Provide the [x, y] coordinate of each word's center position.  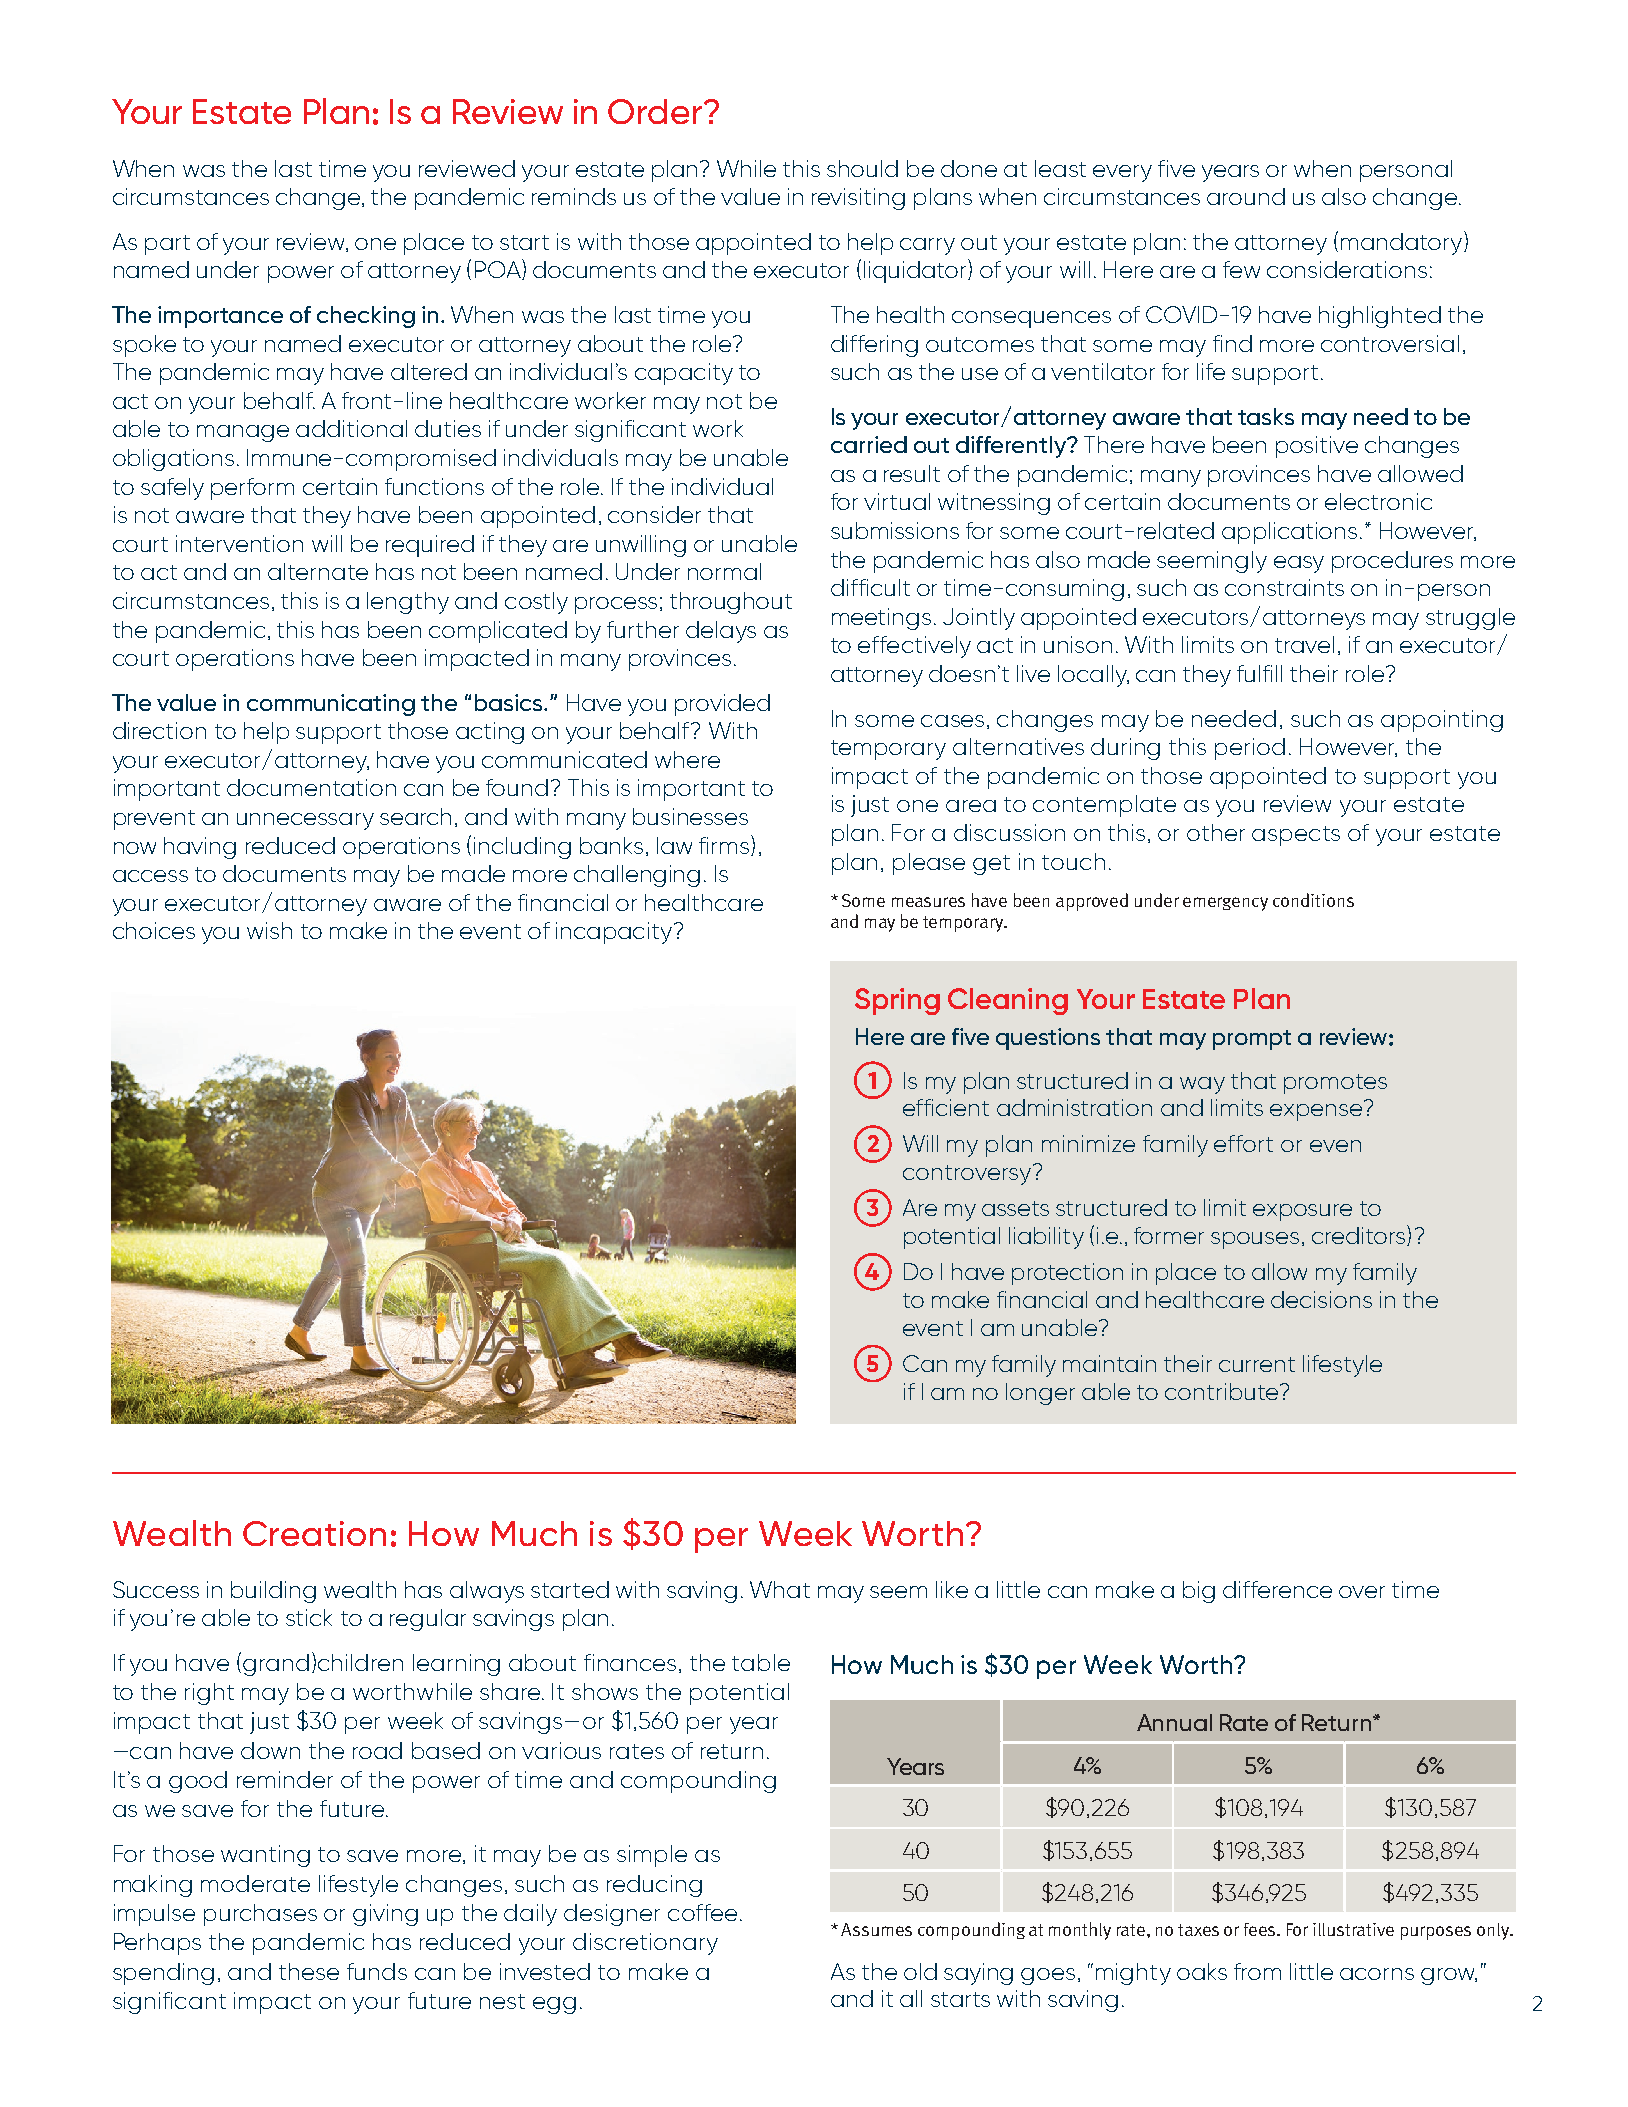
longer [1040, 1394]
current [1257, 1364]
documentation [311, 787]
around [1246, 196]
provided [722, 705]
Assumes [876, 1929]
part [167, 245]
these [309, 1971]
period [1250, 749]
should [862, 168]
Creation [314, 1533]
